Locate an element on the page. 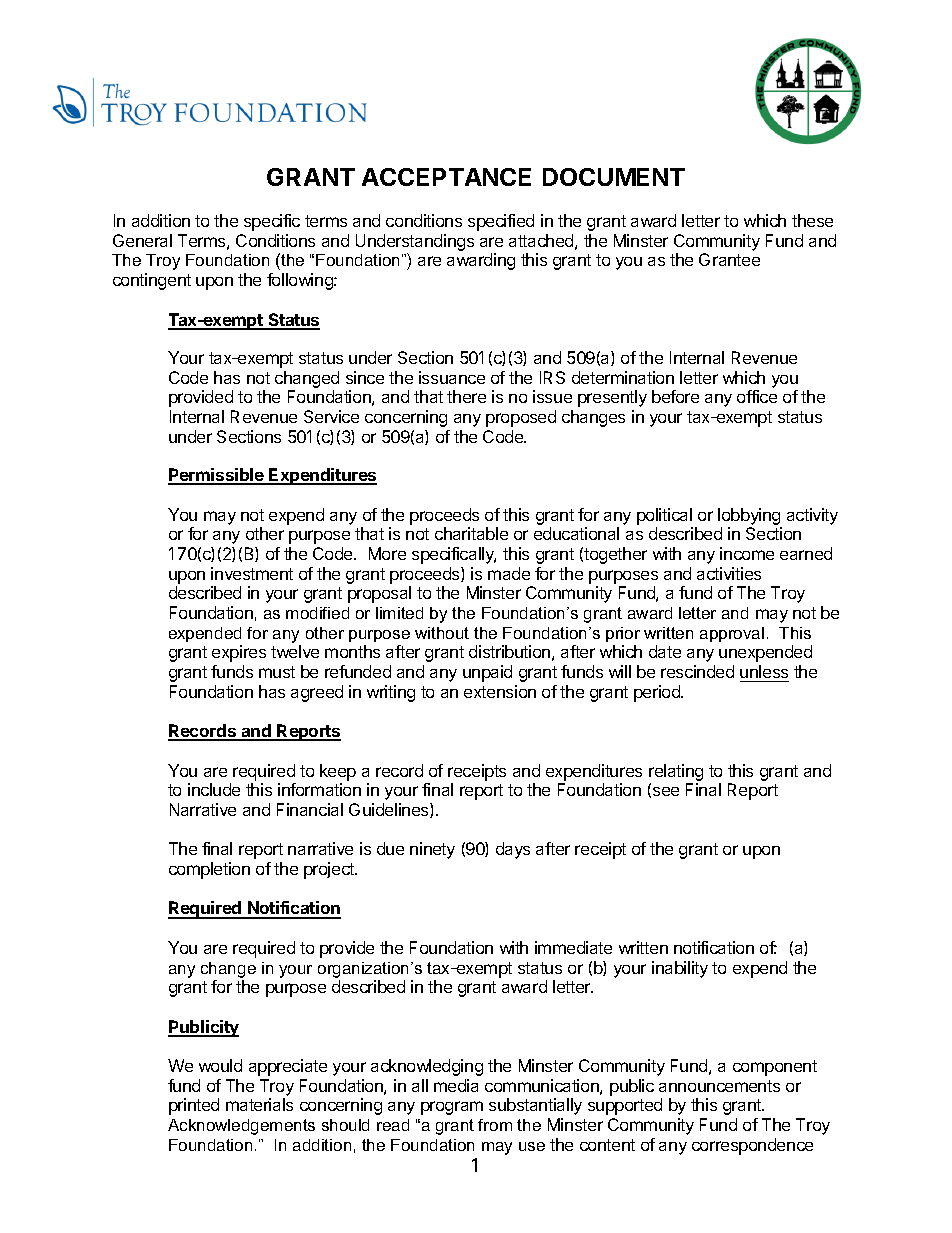 The height and width of the page is (1233, 952). specified is located at coordinates (501, 222).
